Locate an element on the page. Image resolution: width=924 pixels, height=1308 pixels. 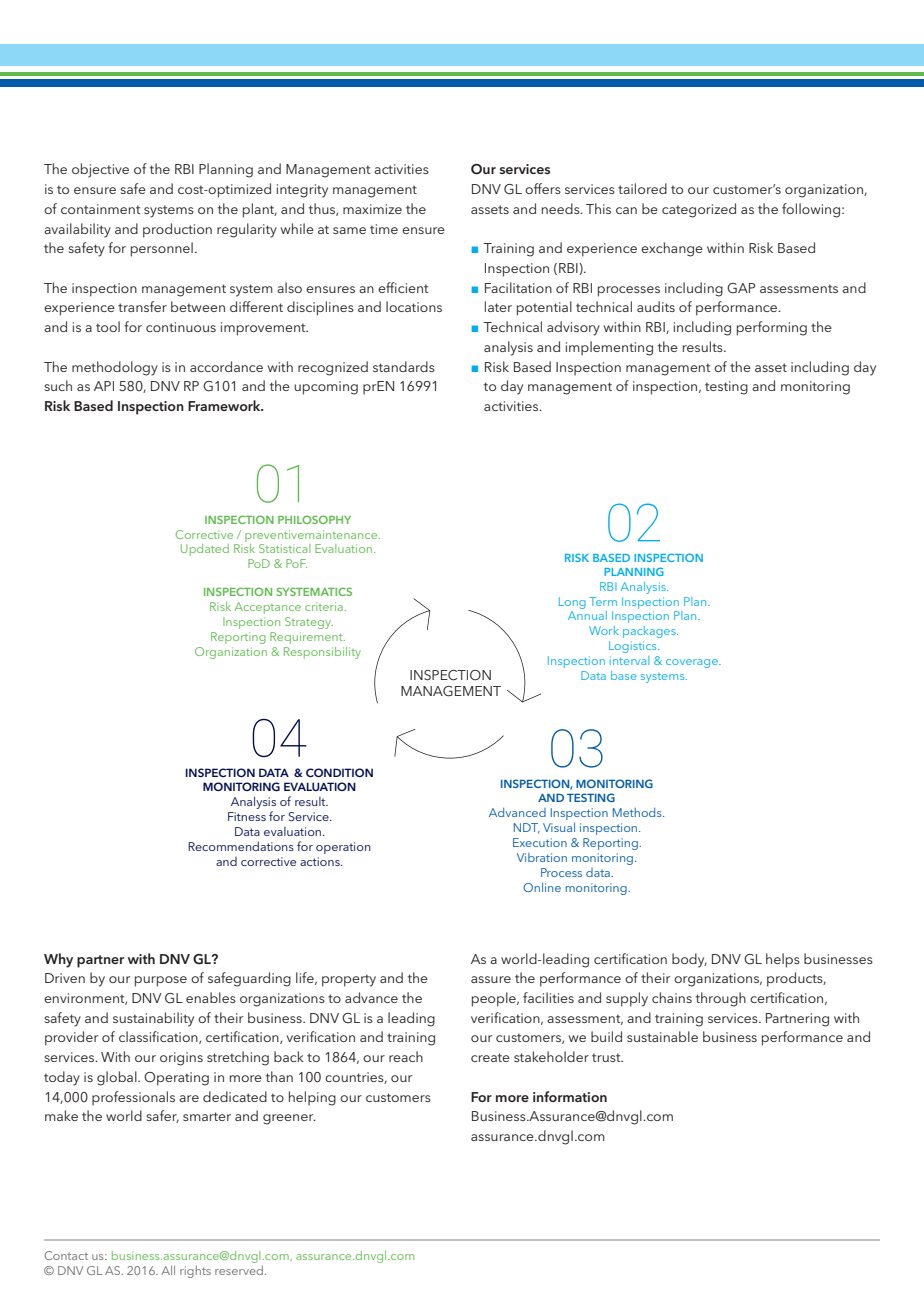
containment is located at coordinates (101, 209).
